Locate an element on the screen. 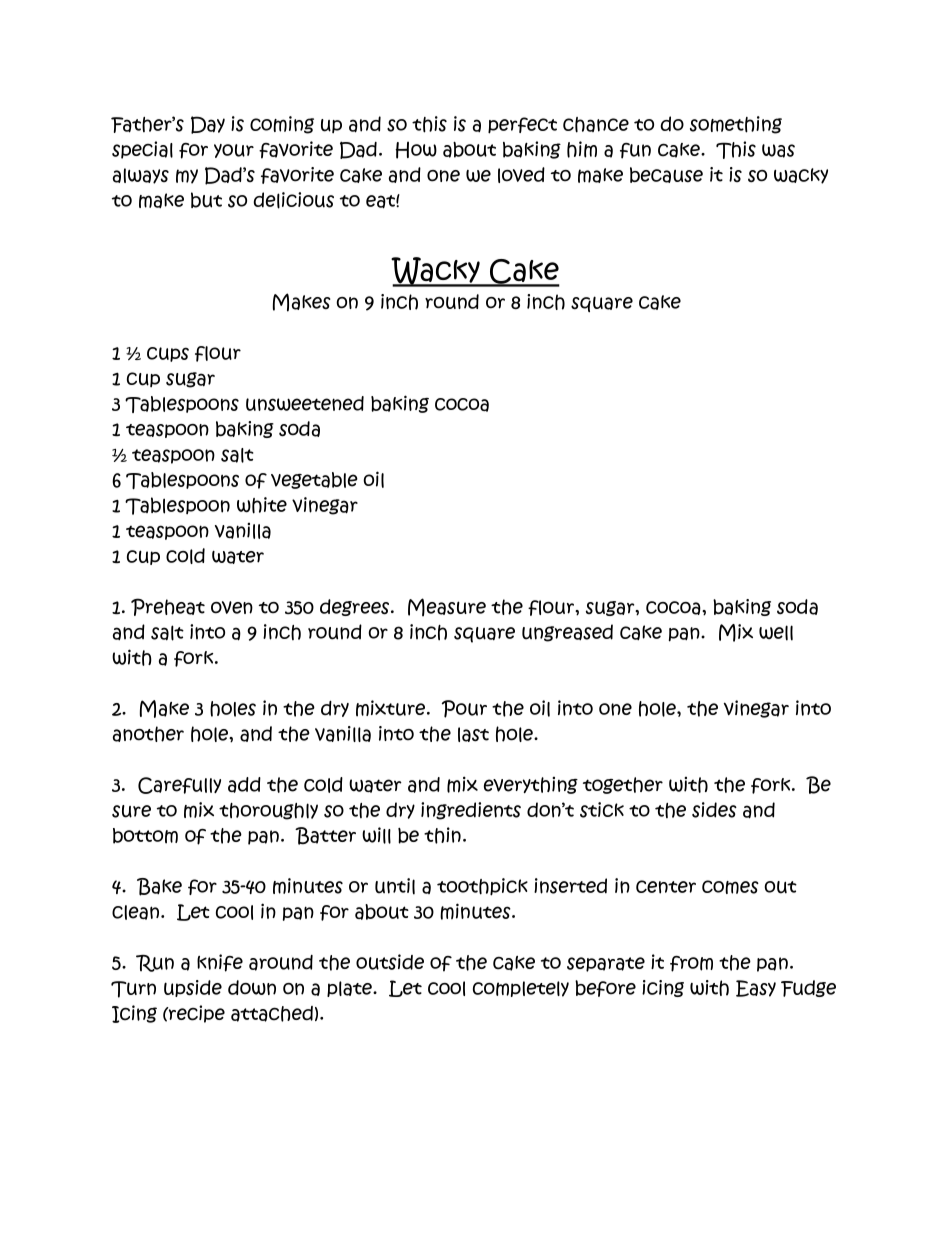  well is located at coordinates (776, 633).
